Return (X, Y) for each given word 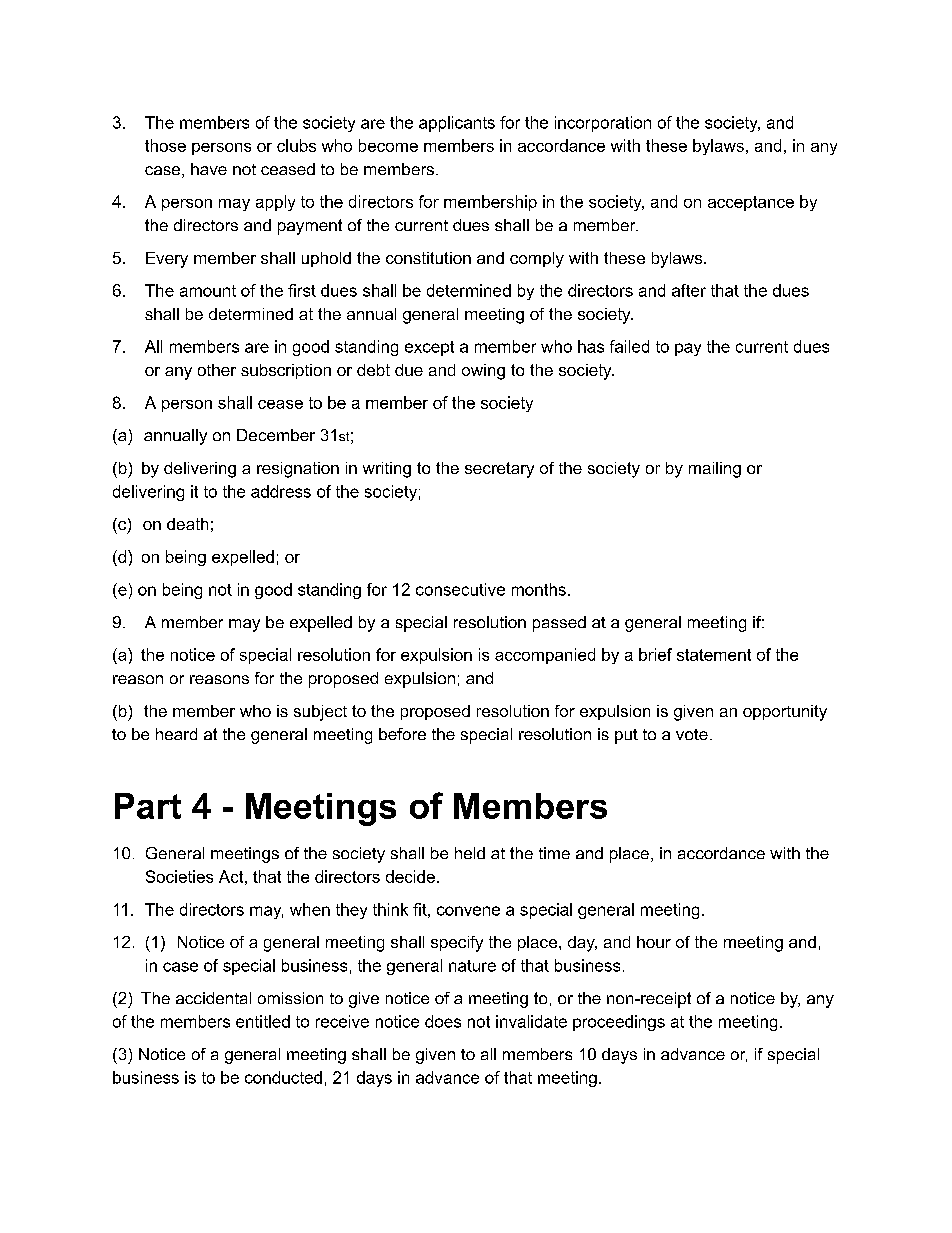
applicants (457, 124)
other (217, 370)
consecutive (460, 589)
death (187, 524)
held (470, 853)
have (209, 169)
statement (714, 655)
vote (692, 734)
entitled (263, 1021)
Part (148, 806)
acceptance (751, 203)
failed (629, 346)
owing (483, 372)
